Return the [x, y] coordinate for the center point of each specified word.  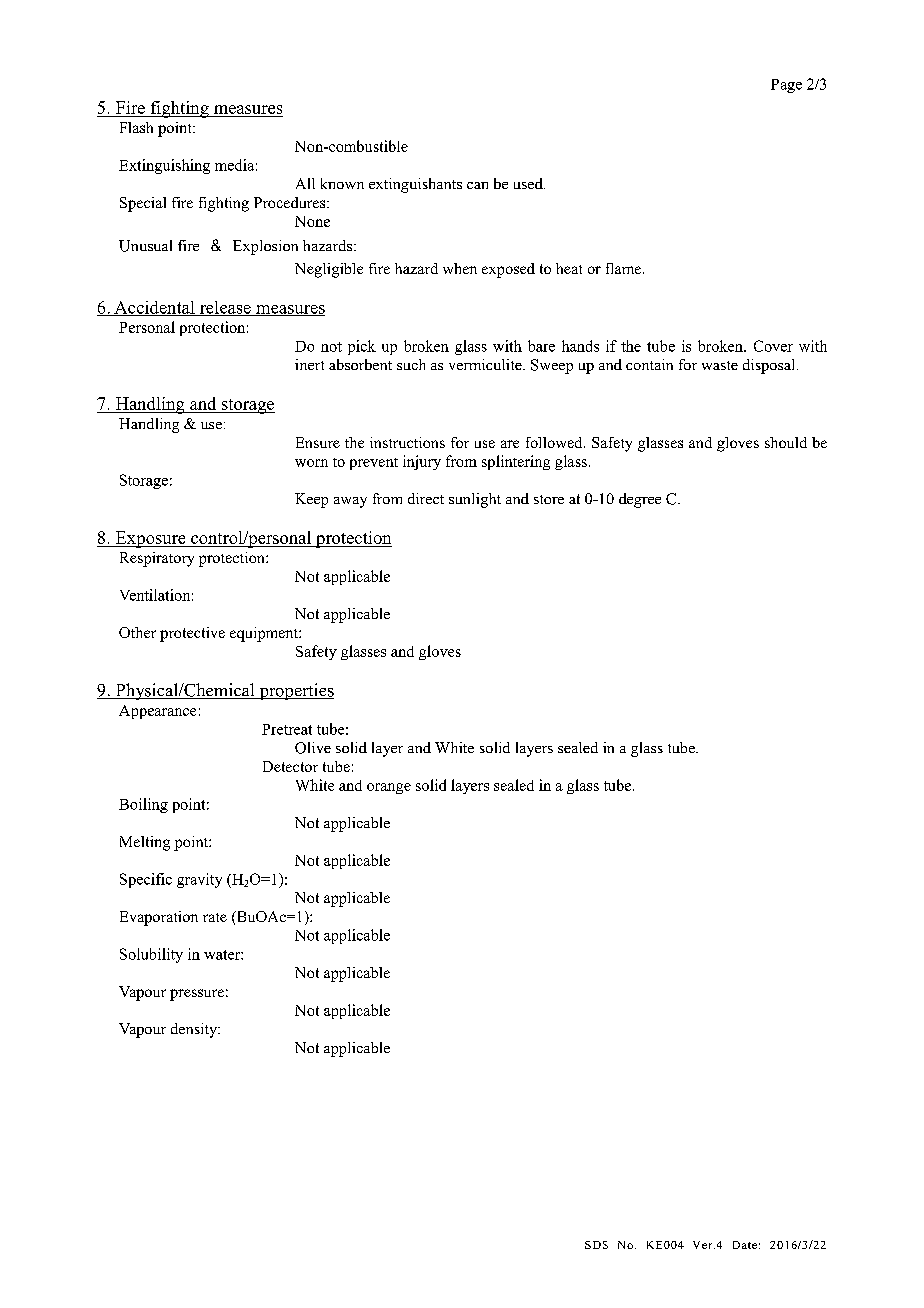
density [195, 1030]
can [477, 185]
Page [786, 86]
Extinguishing [164, 166]
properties [295, 691]
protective [192, 634]
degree [640, 500]
